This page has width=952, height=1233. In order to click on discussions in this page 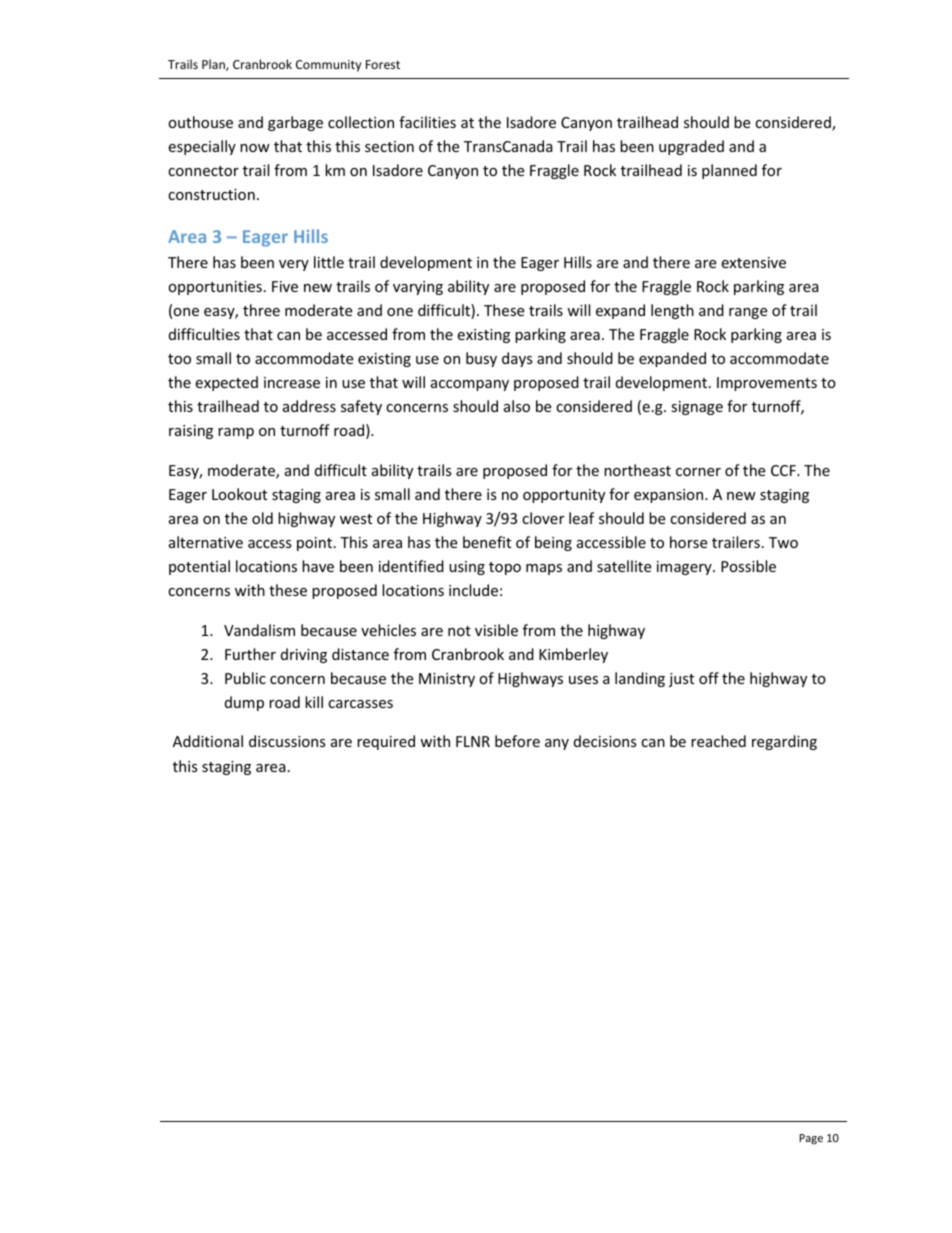, I will do `click(287, 741)`.
